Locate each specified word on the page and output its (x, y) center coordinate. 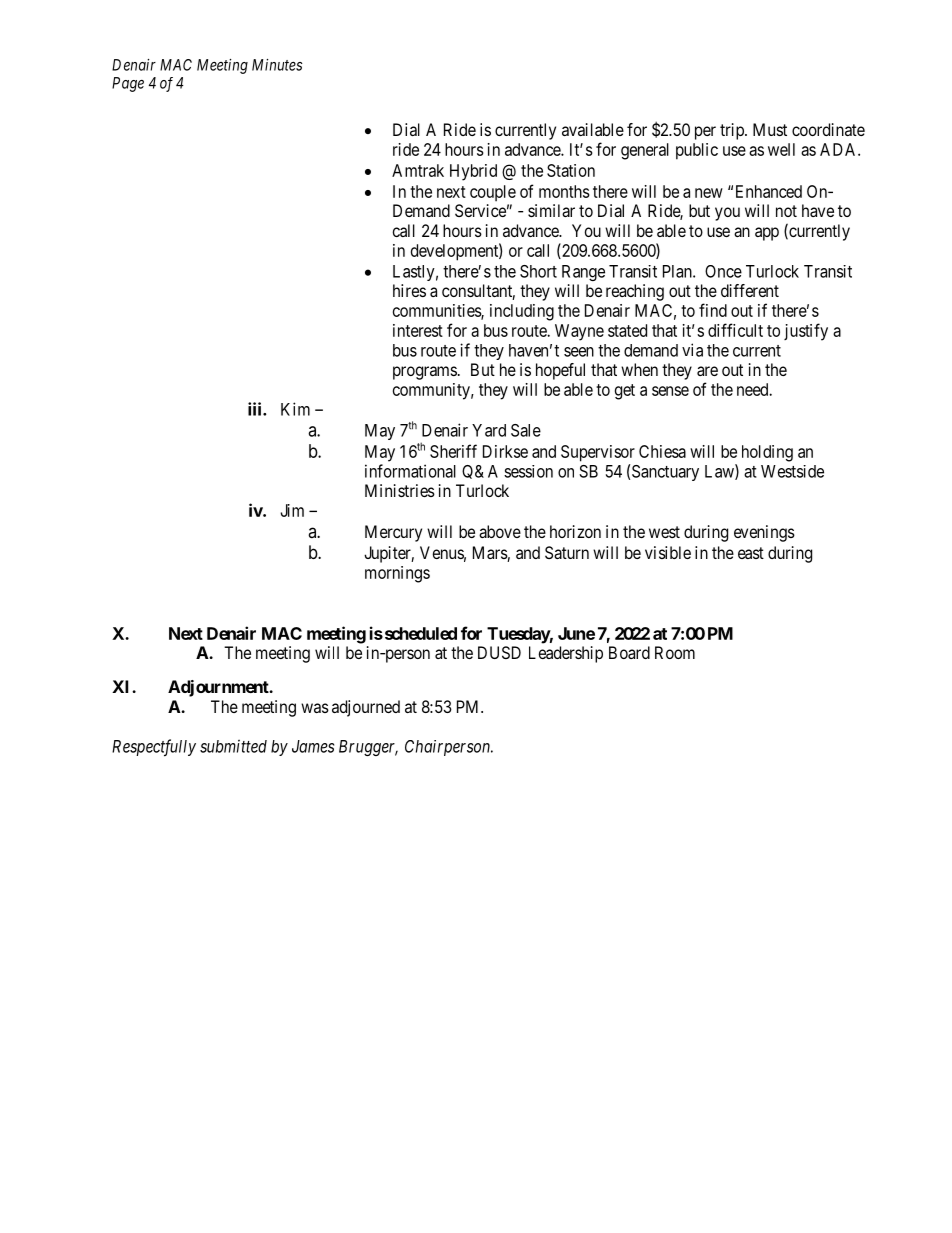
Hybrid (473, 172)
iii (256, 409)
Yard (489, 430)
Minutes (277, 65)
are (707, 371)
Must (770, 129)
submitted (233, 746)
